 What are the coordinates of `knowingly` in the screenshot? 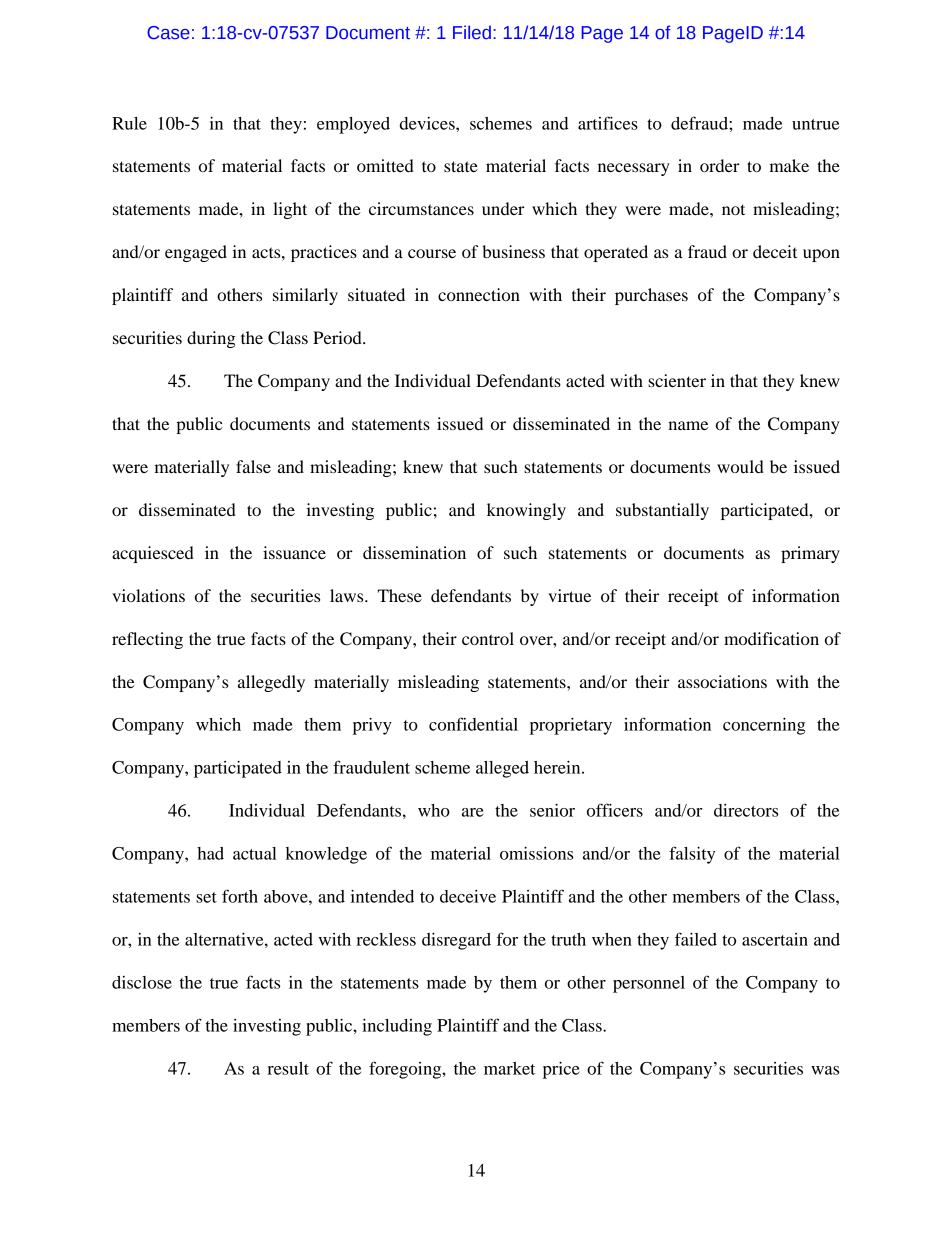 It's located at (526, 511).
